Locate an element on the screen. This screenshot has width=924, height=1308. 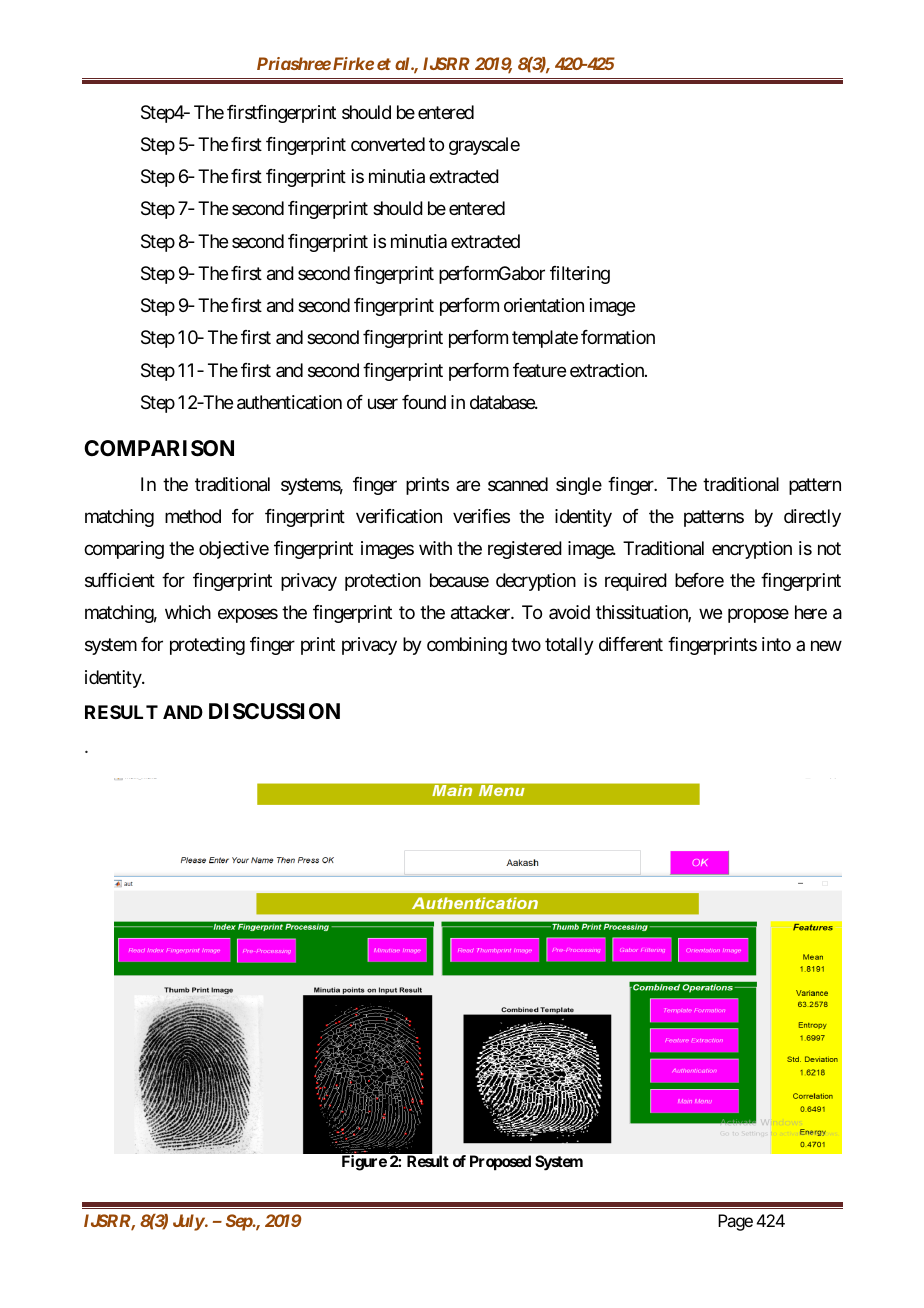
filtering is located at coordinates (580, 275).
